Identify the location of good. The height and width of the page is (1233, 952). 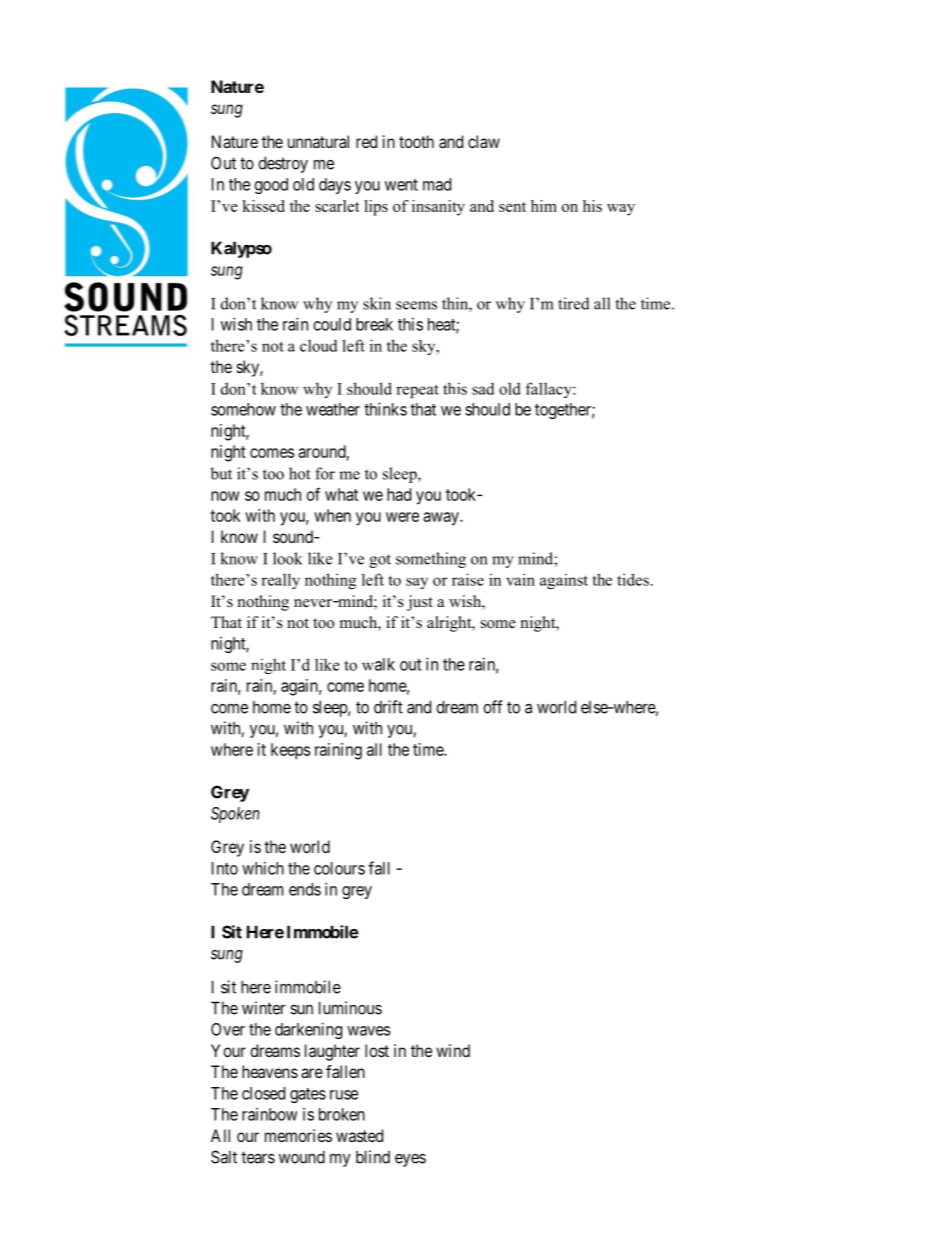
(271, 186).
